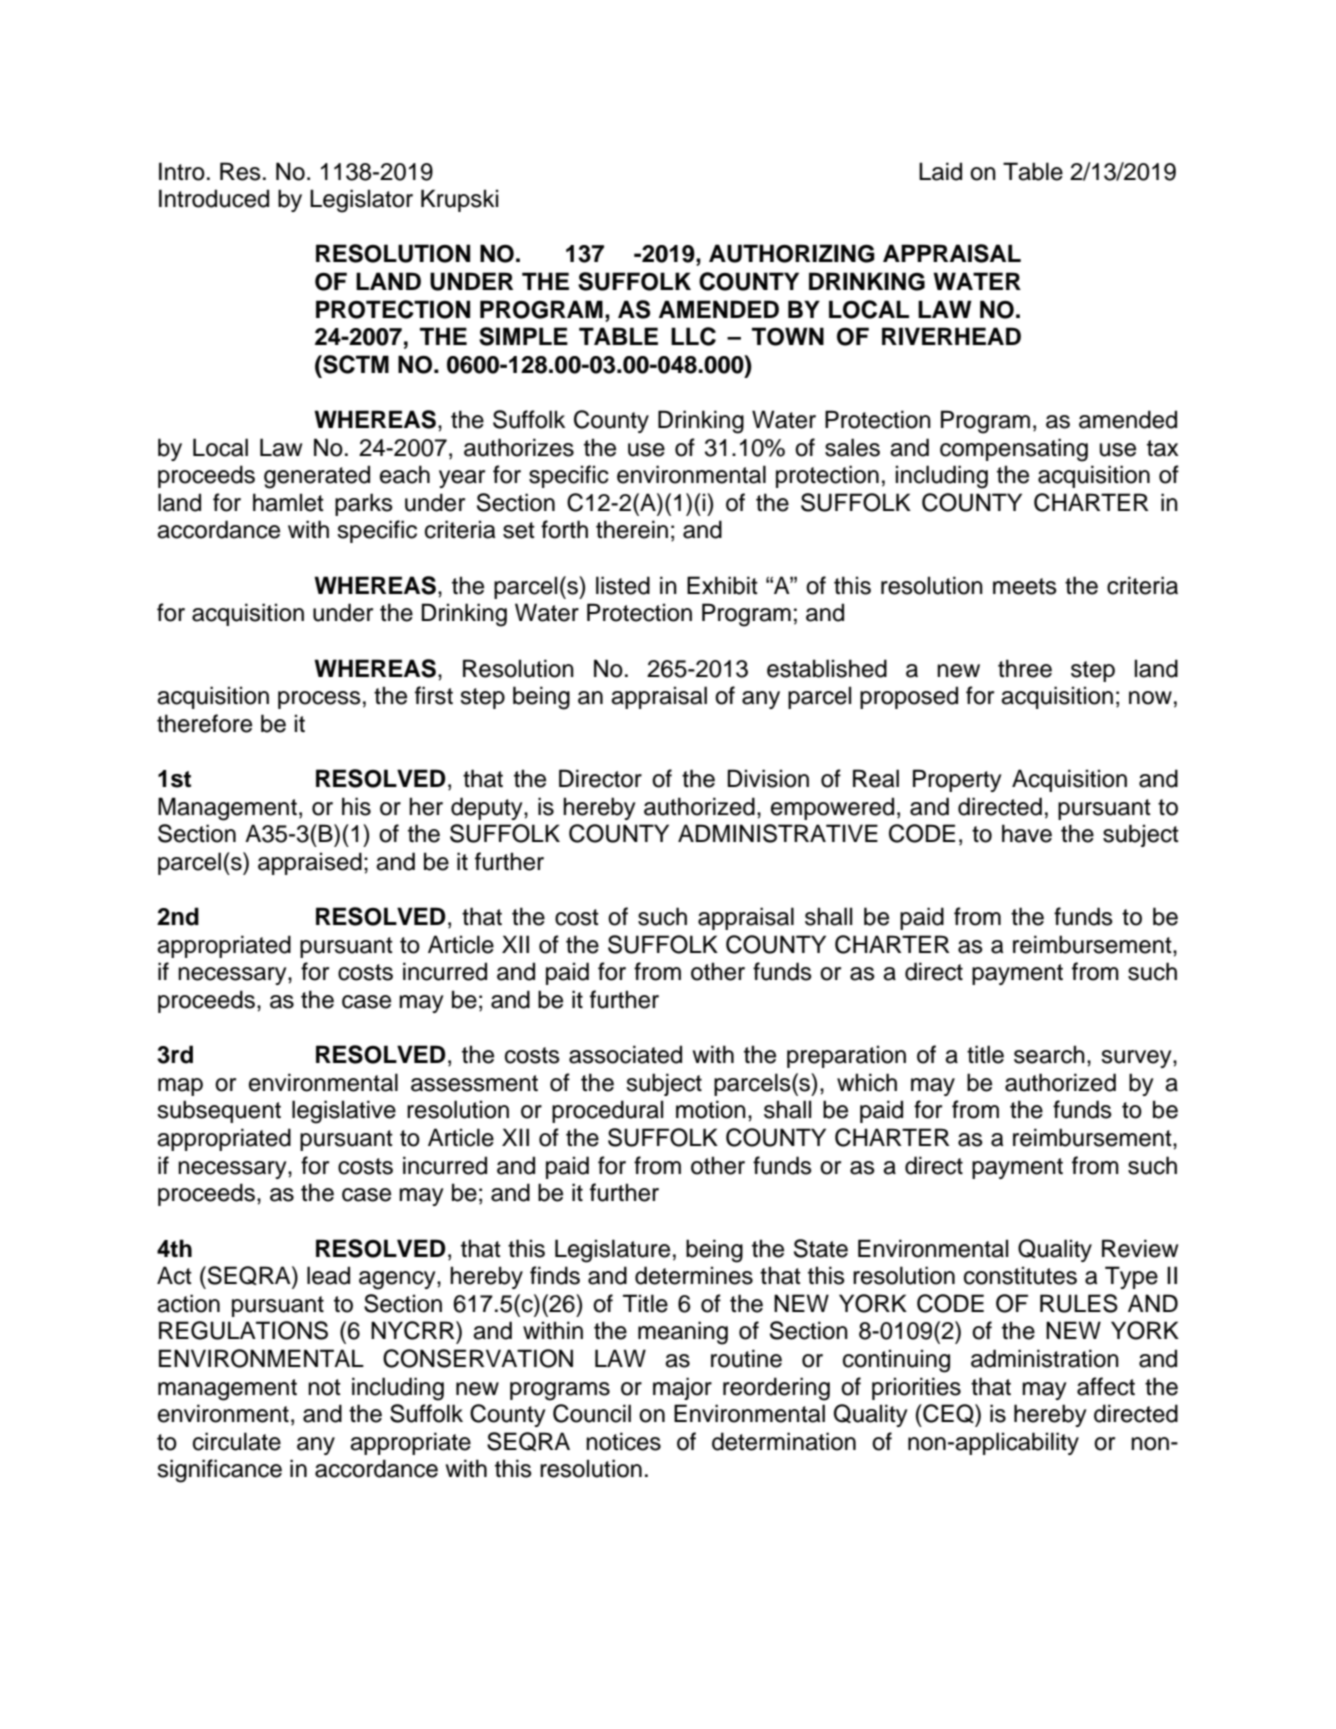  I want to click on appraised, so click(310, 863).
